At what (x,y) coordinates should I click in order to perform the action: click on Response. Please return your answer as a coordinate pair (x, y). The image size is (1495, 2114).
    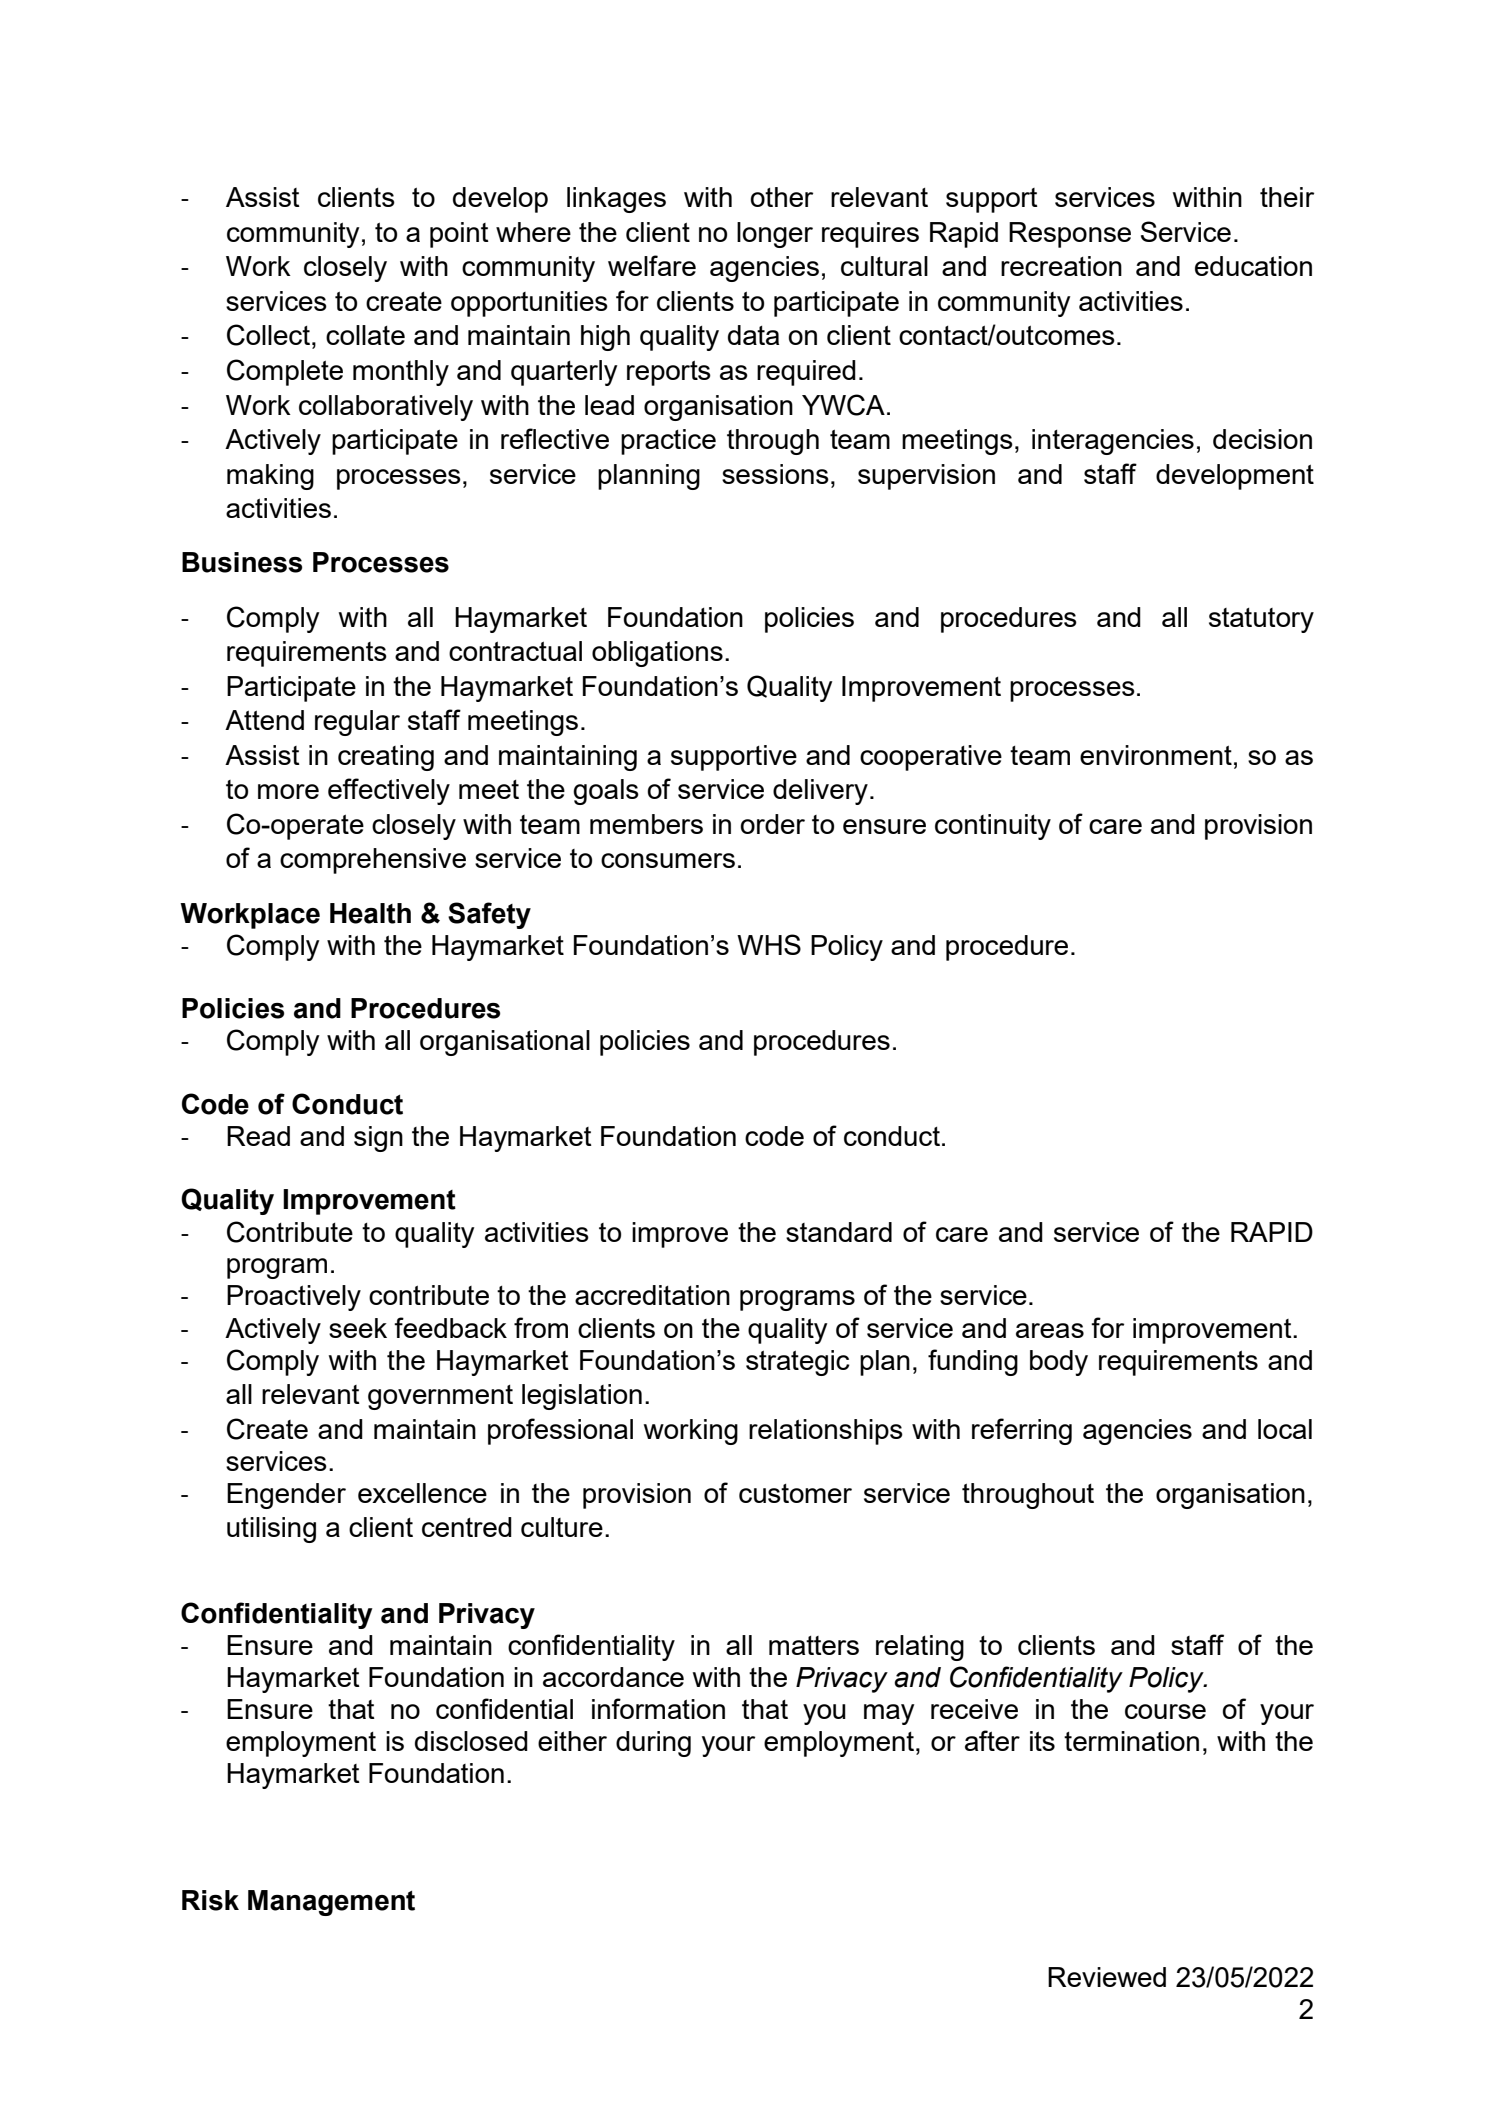
    Looking at the image, I should click on (1070, 235).
